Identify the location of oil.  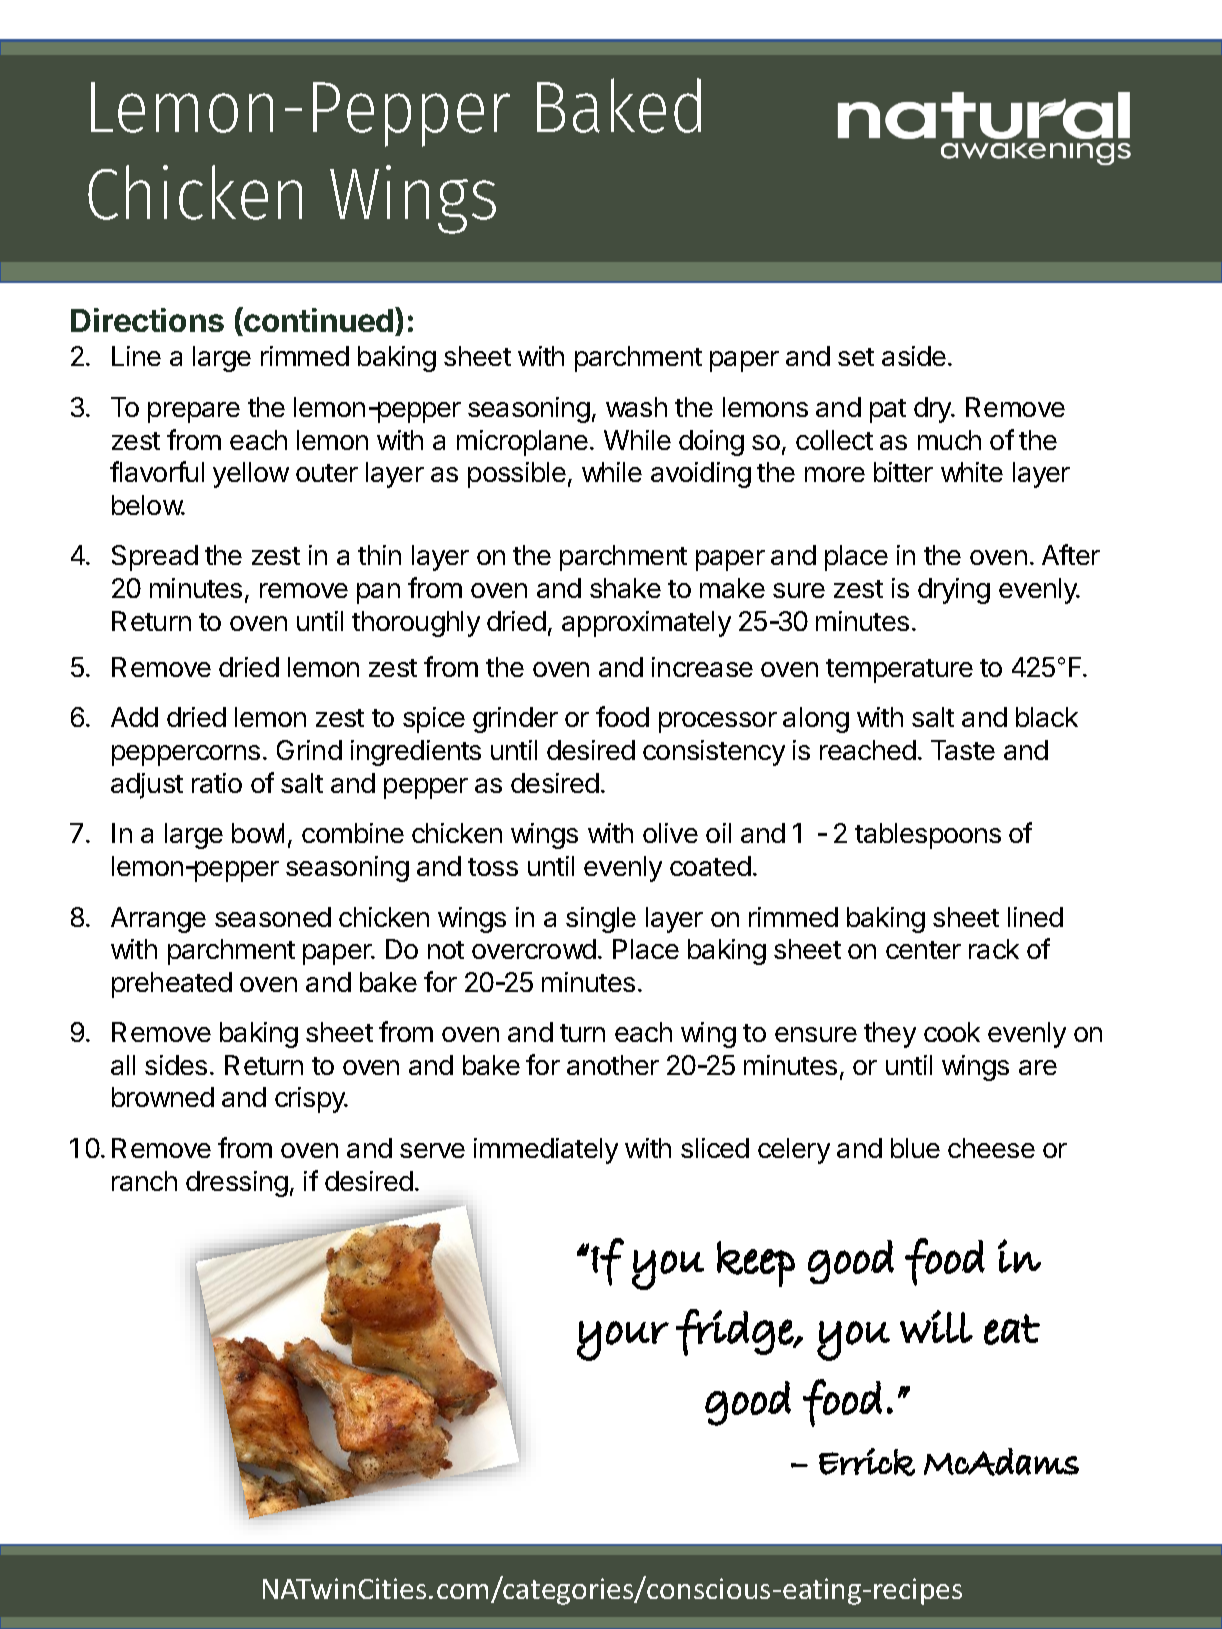
(718, 833).
